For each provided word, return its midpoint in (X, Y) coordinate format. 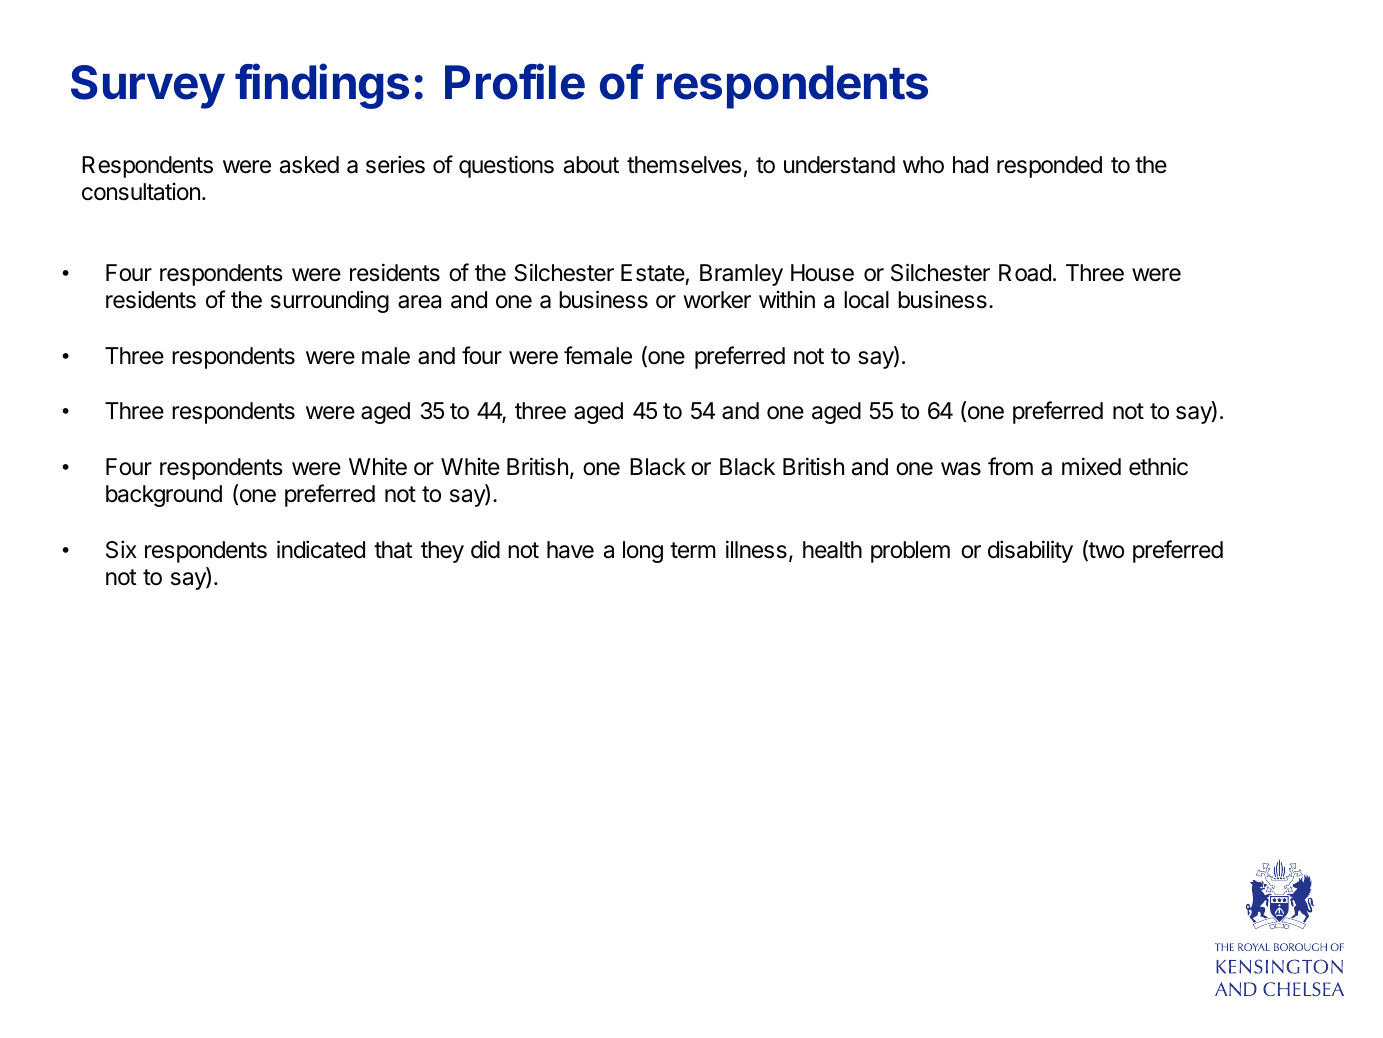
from (1010, 466)
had (970, 165)
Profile (515, 81)
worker (717, 300)
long (643, 552)
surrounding (330, 301)
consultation (141, 191)
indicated (321, 549)
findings (322, 86)
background (164, 496)
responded (1049, 167)
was (961, 469)
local (866, 300)
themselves (684, 165)
